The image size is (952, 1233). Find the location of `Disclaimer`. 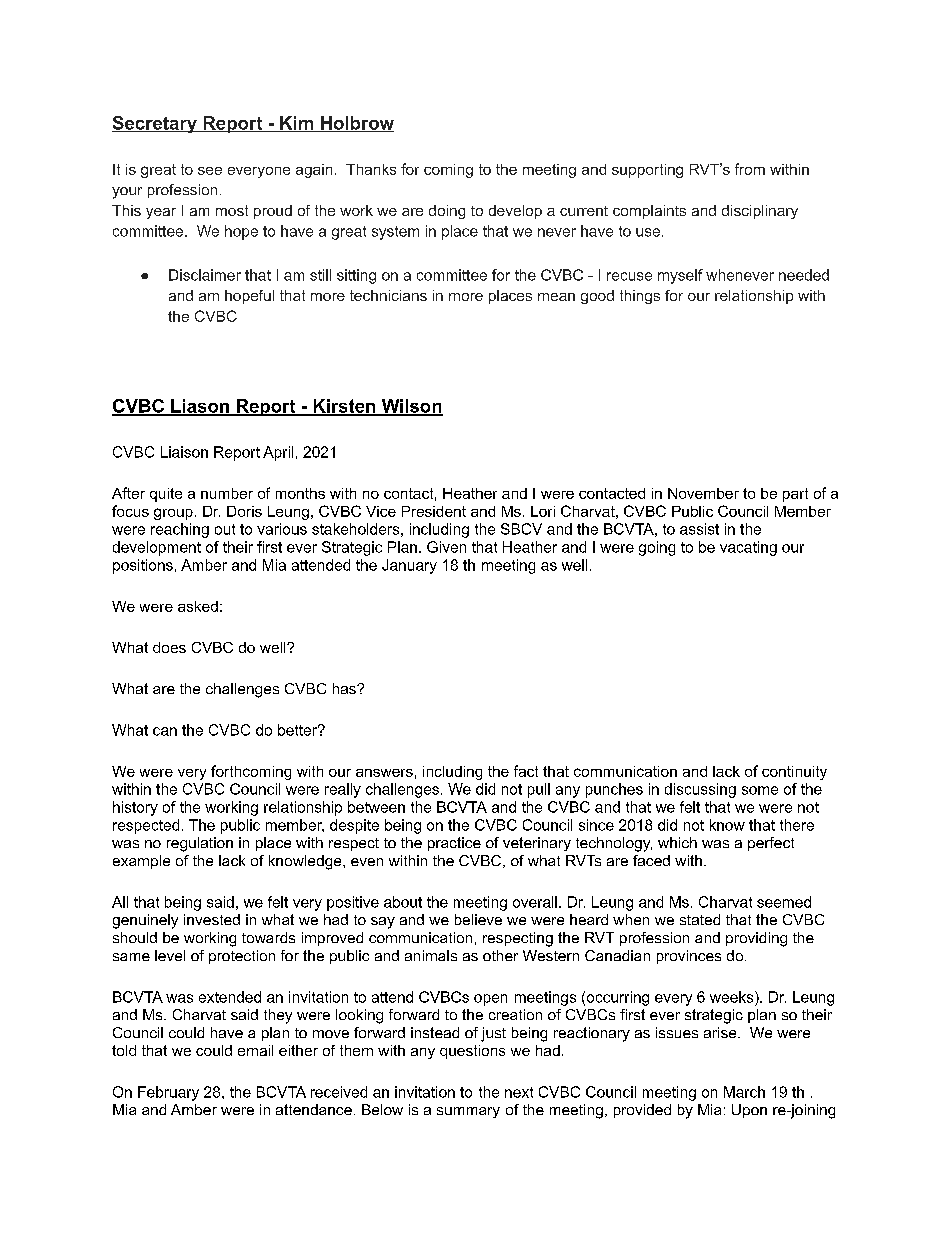

Disclaimer is located at coordinates (205, 275).
